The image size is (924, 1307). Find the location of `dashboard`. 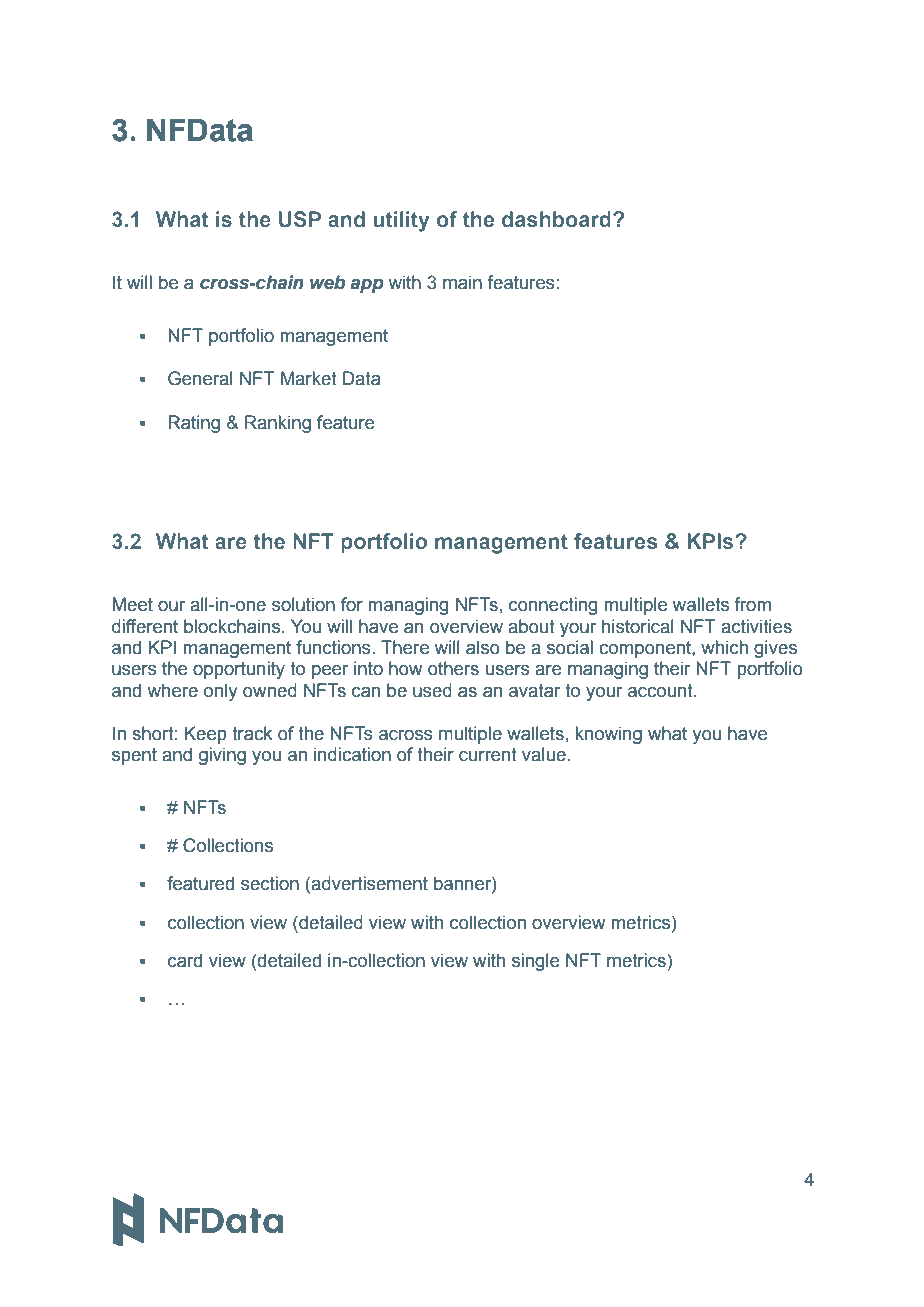

dashboard is located at coordinates (556, 219).
